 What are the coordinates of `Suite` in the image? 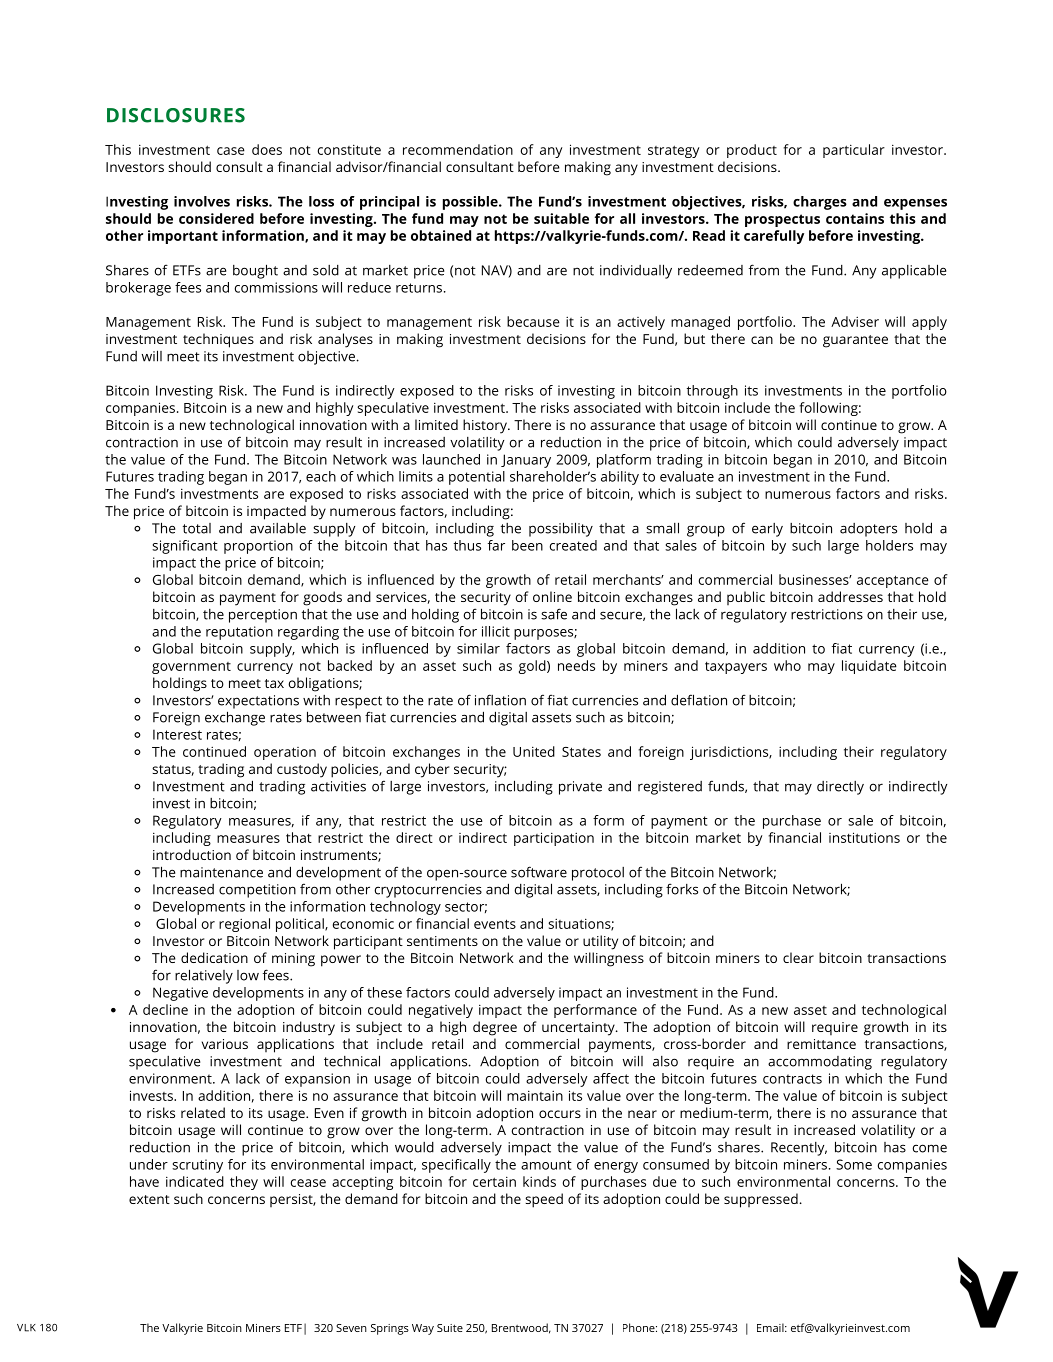 It's located at (450, 1328).
